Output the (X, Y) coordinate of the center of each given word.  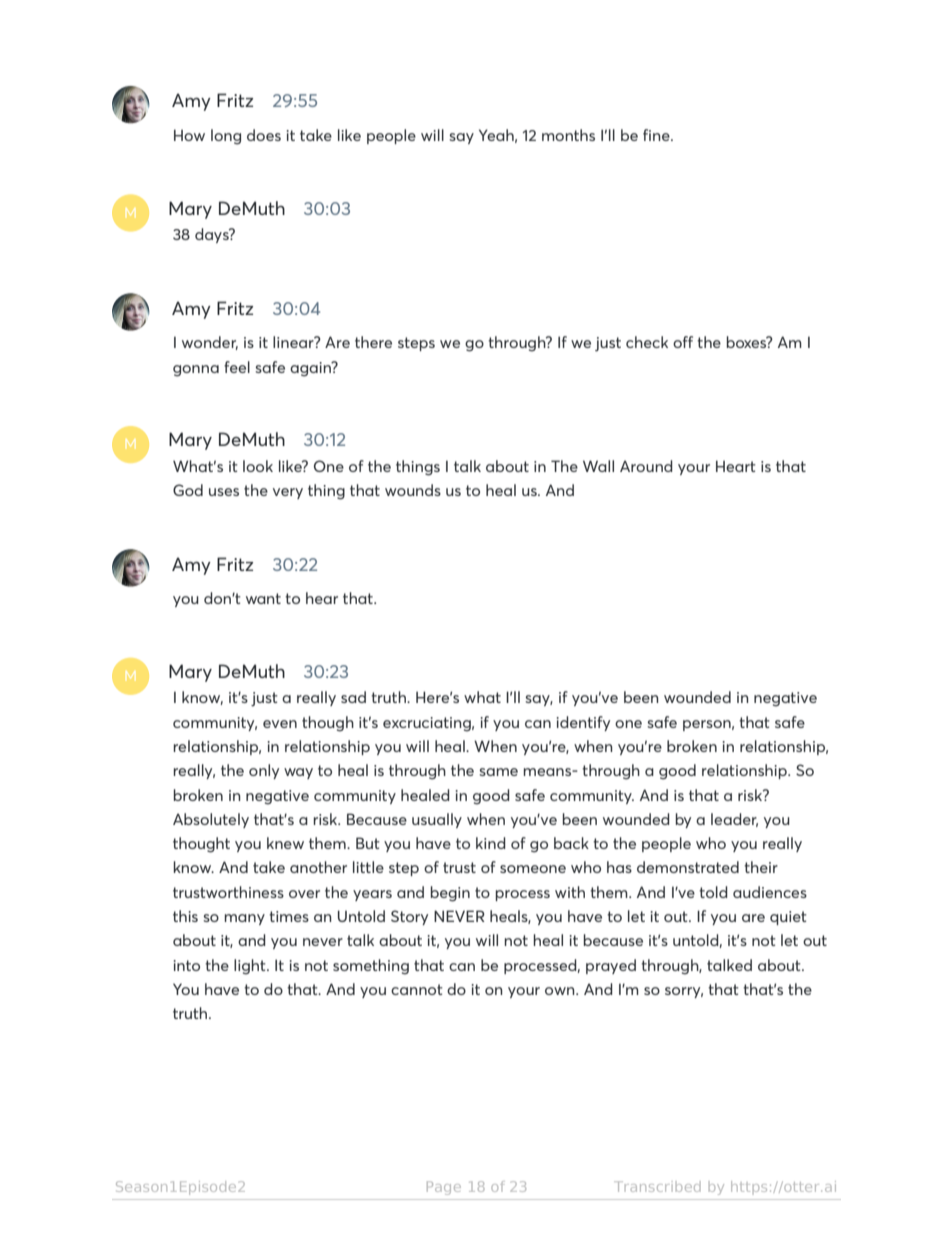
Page (444, 1188)
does (264, 135)
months (568, 135)
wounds (413, 490)
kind (491, 843)
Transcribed (657, 1186)
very (288, 493)
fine (657, 135)
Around (646, 466)
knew (285, 843)
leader (734, 820)
